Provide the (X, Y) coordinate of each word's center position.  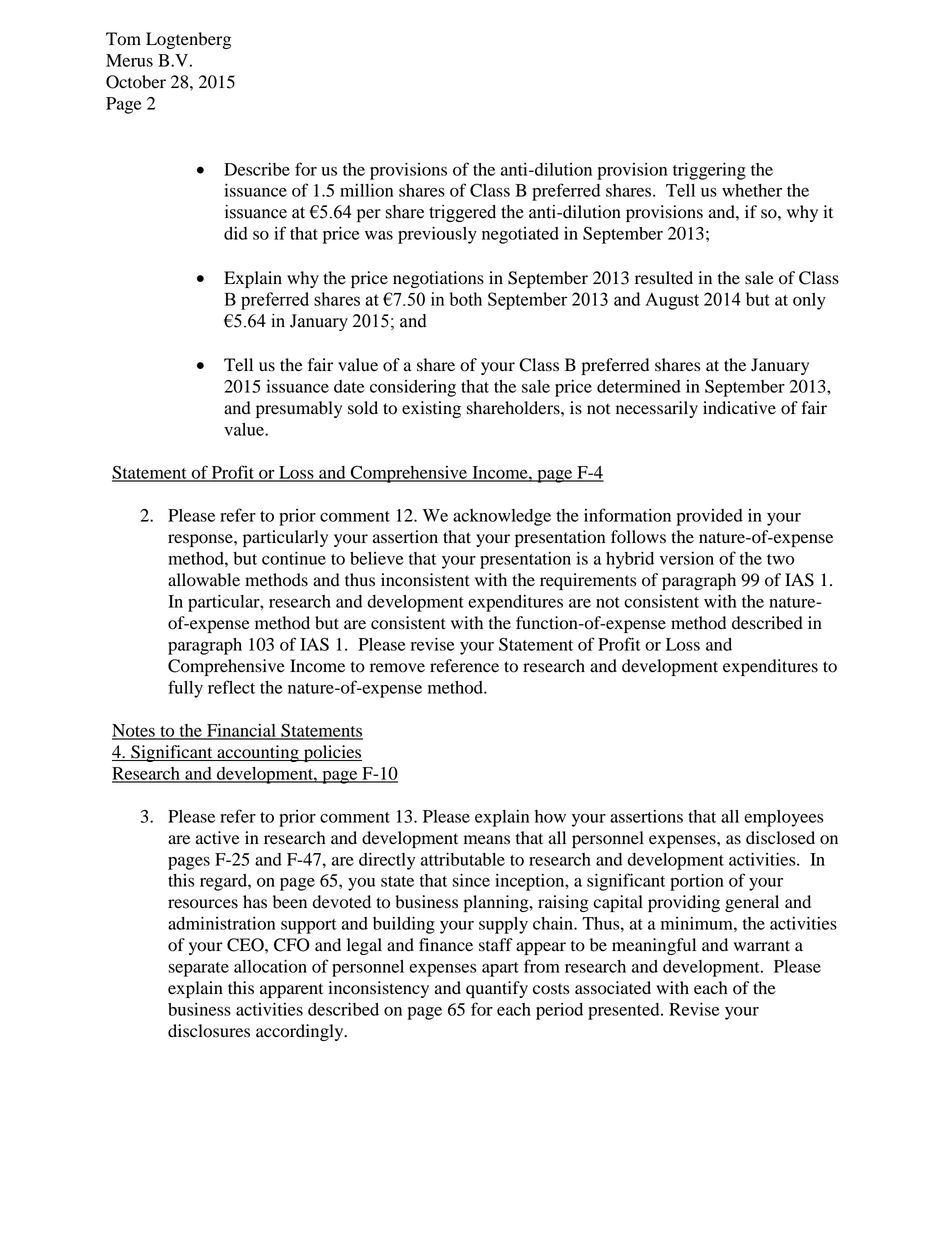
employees (784, 818)
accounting (258, 753)
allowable (204, 580)
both (465, 299)
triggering (709, 171)
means (487, 840)
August (672, 301)
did (236, 233)
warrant (762, 946)
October (136, 82)
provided (709, 517)
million (366, 190)
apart (500, 969)
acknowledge (502, 517)
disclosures (209, 1031)
